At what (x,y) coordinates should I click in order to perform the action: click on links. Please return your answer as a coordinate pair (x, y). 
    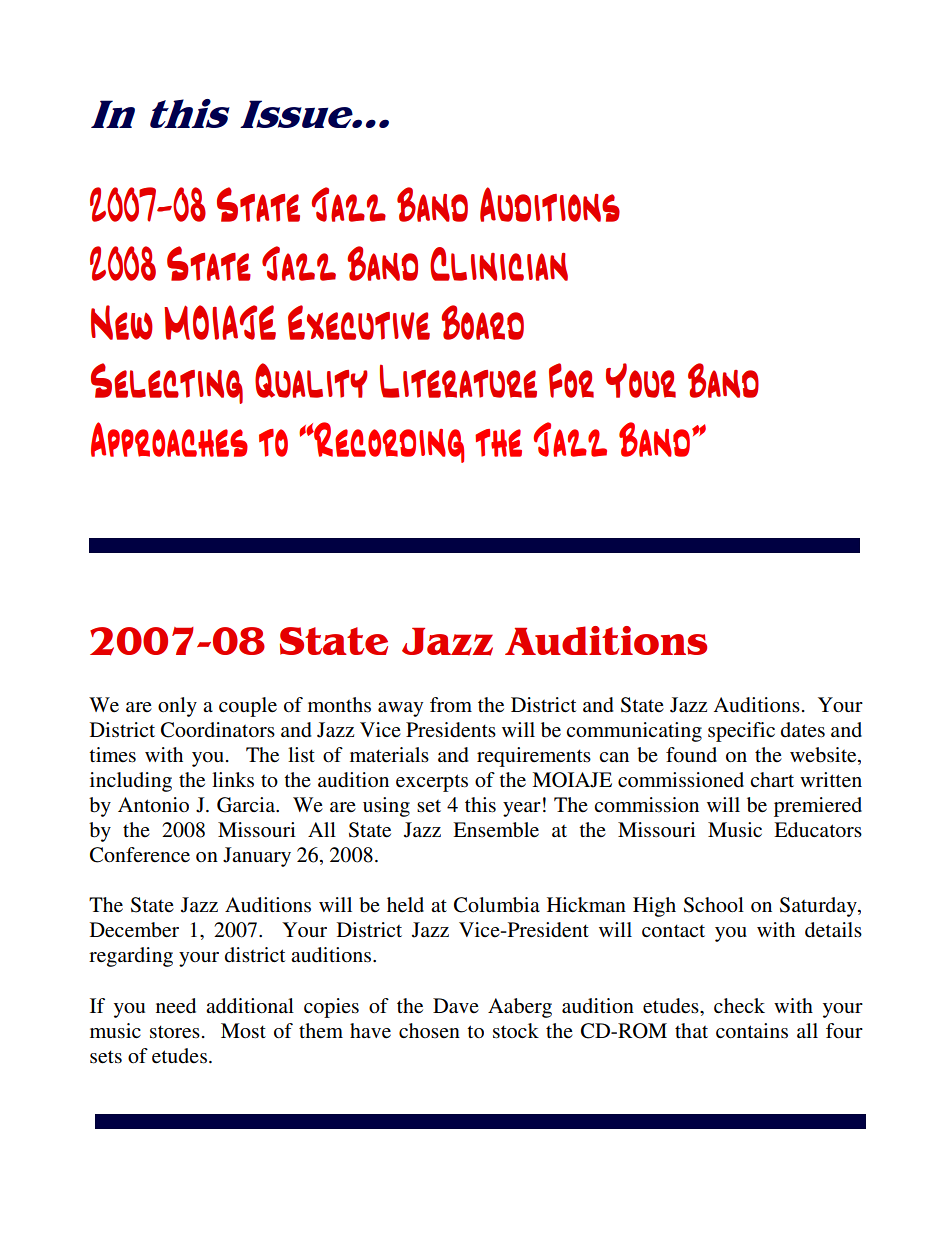
    Looking at the image, I should click on (233, 780).
